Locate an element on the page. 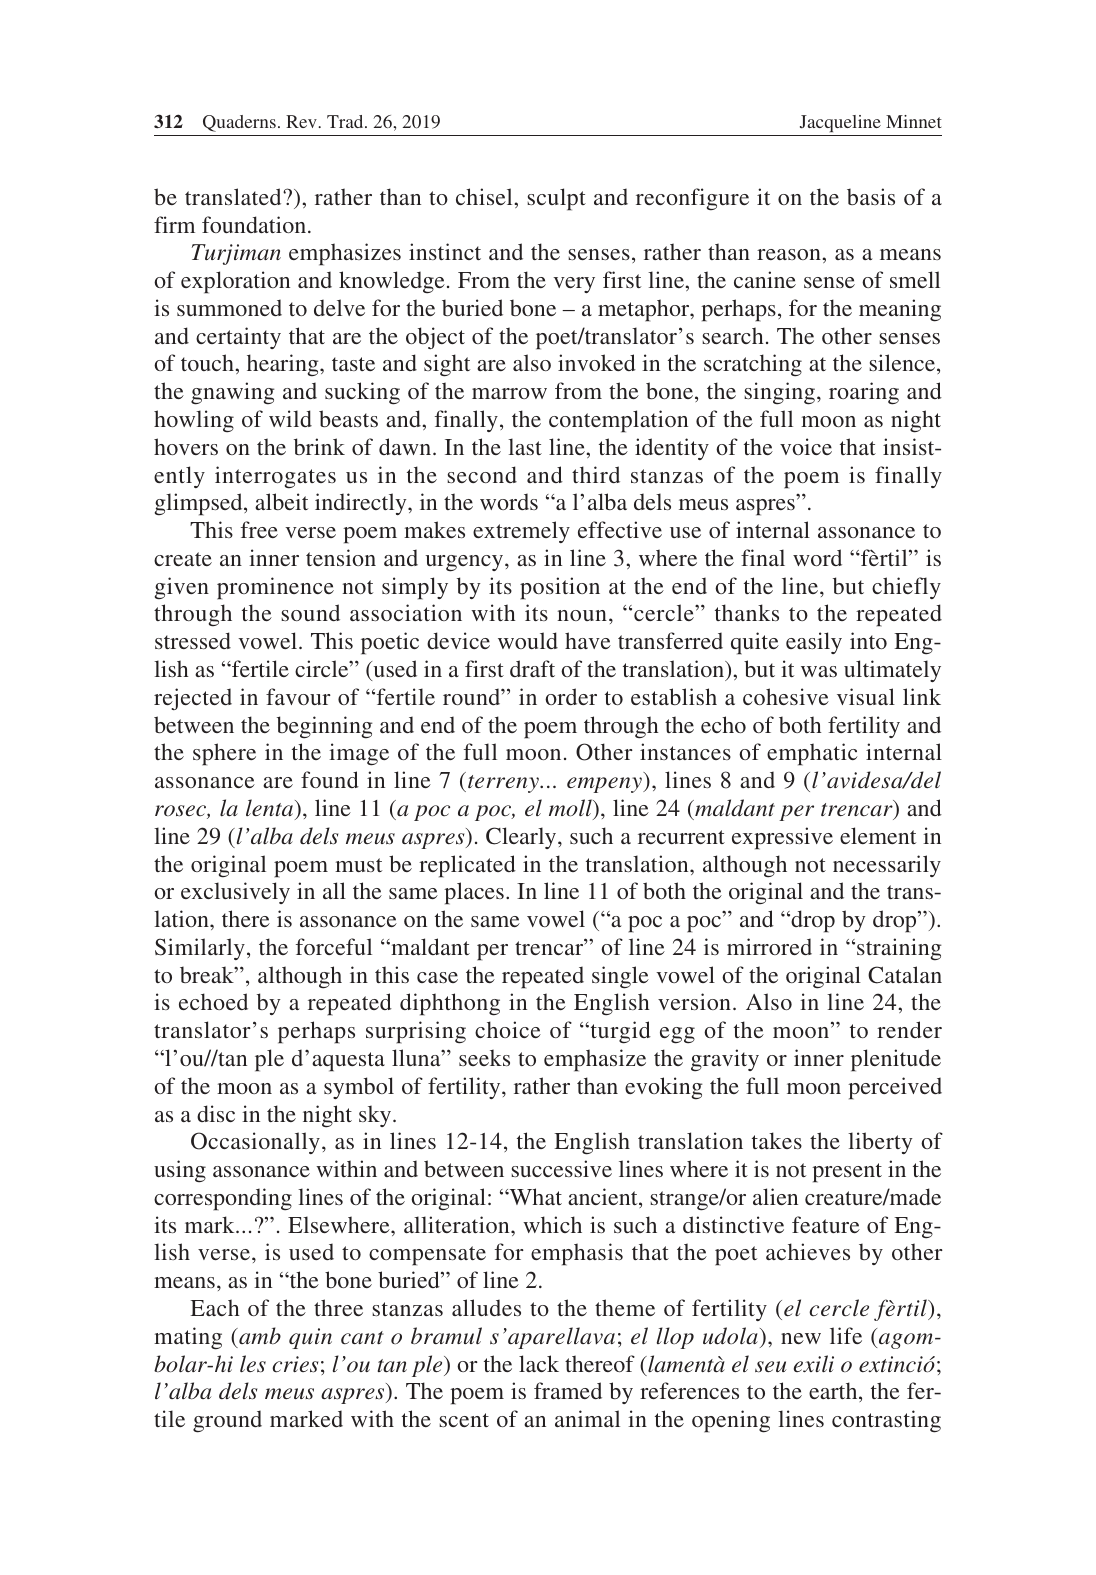  exclusively is located at coordinates (235, 893).
